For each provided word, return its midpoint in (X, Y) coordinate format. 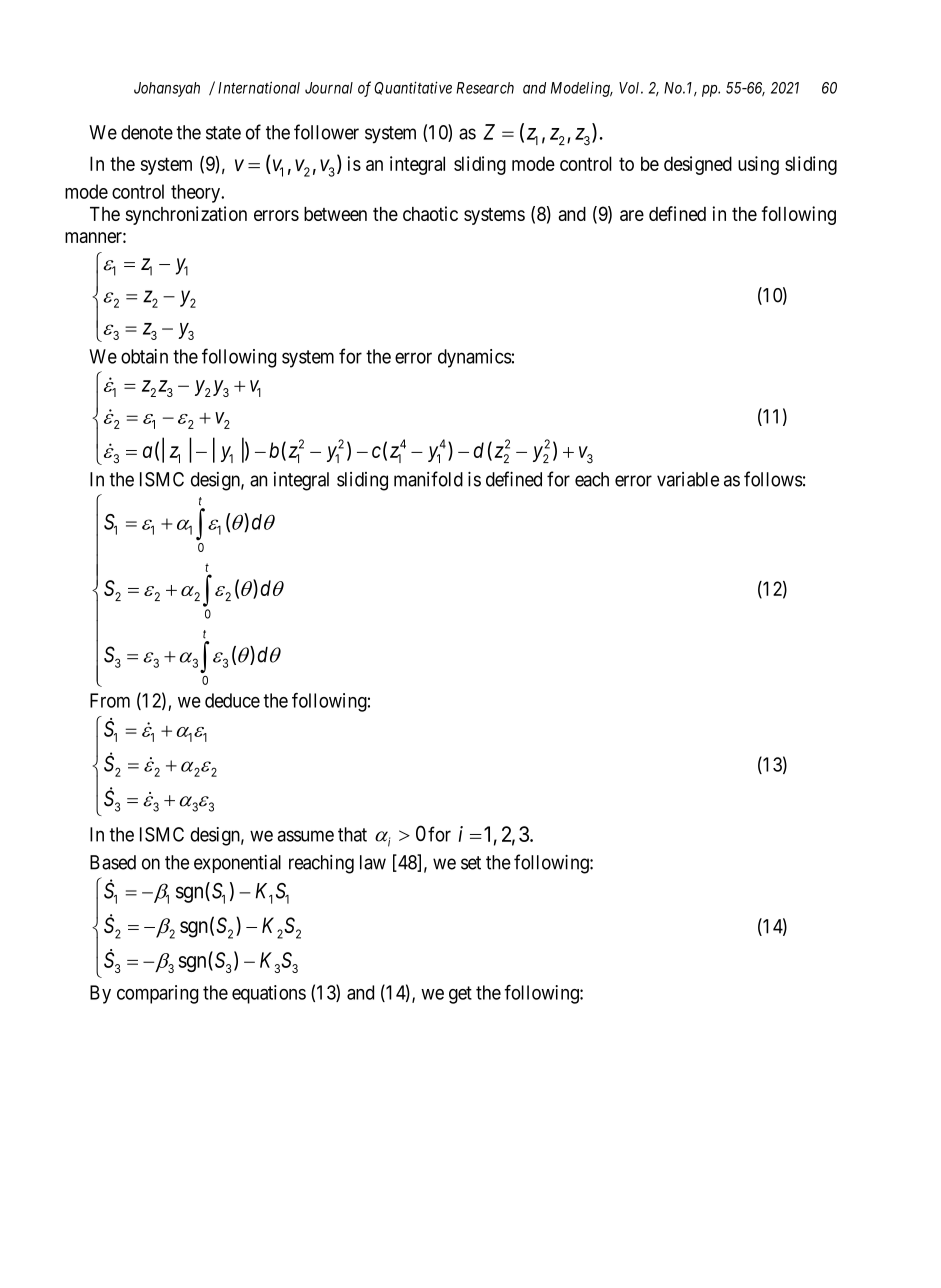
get (460, 995)
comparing (157, 994)
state (223, 133)
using (758, 165)
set (471, 863)
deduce (232, 700)
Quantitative (413, 88)
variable (688, 479)
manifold (428, 479)
